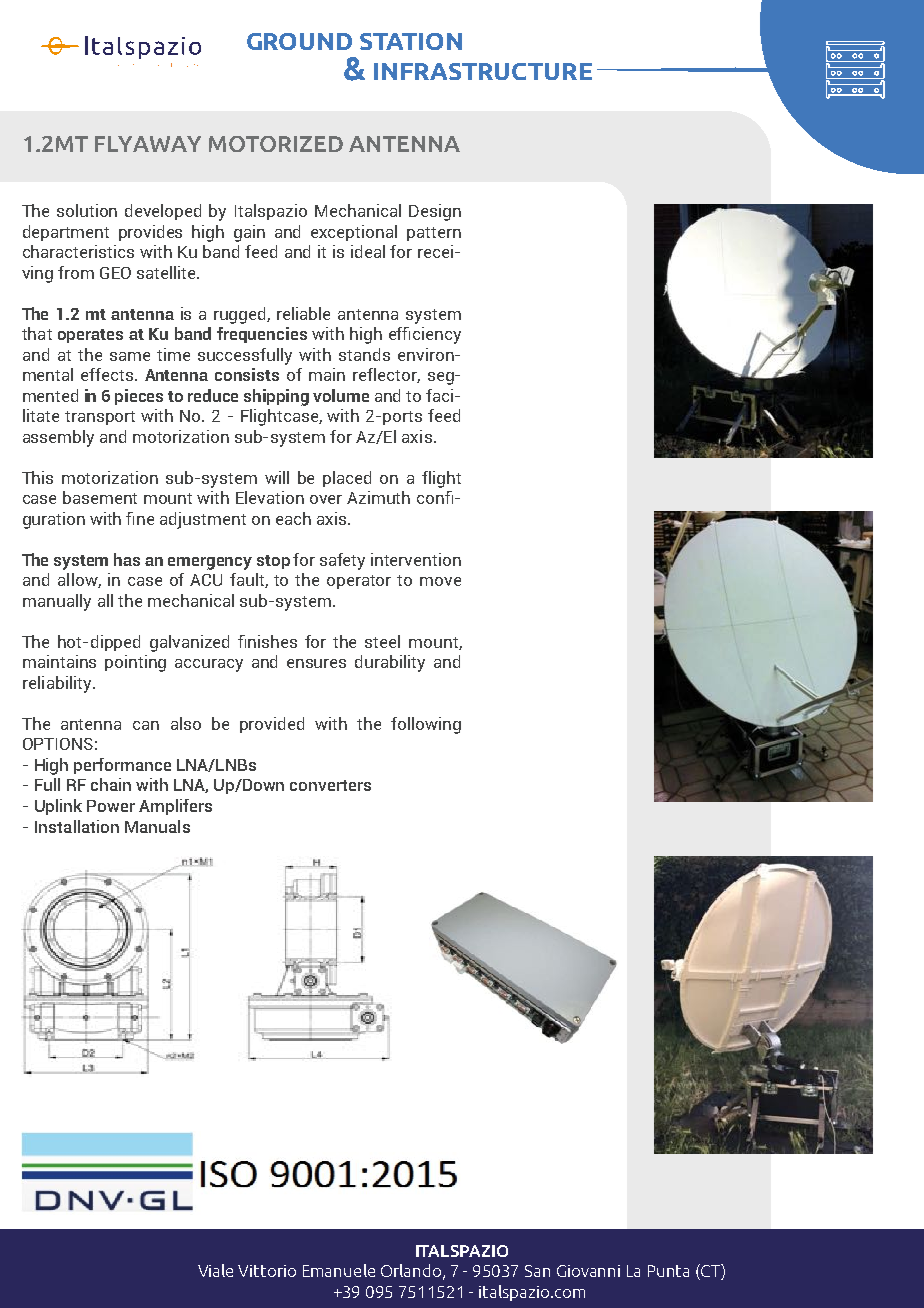  What do you see at coordinates (330, 785) in the image?
I see `converters` at bounding box center [330, 785].
